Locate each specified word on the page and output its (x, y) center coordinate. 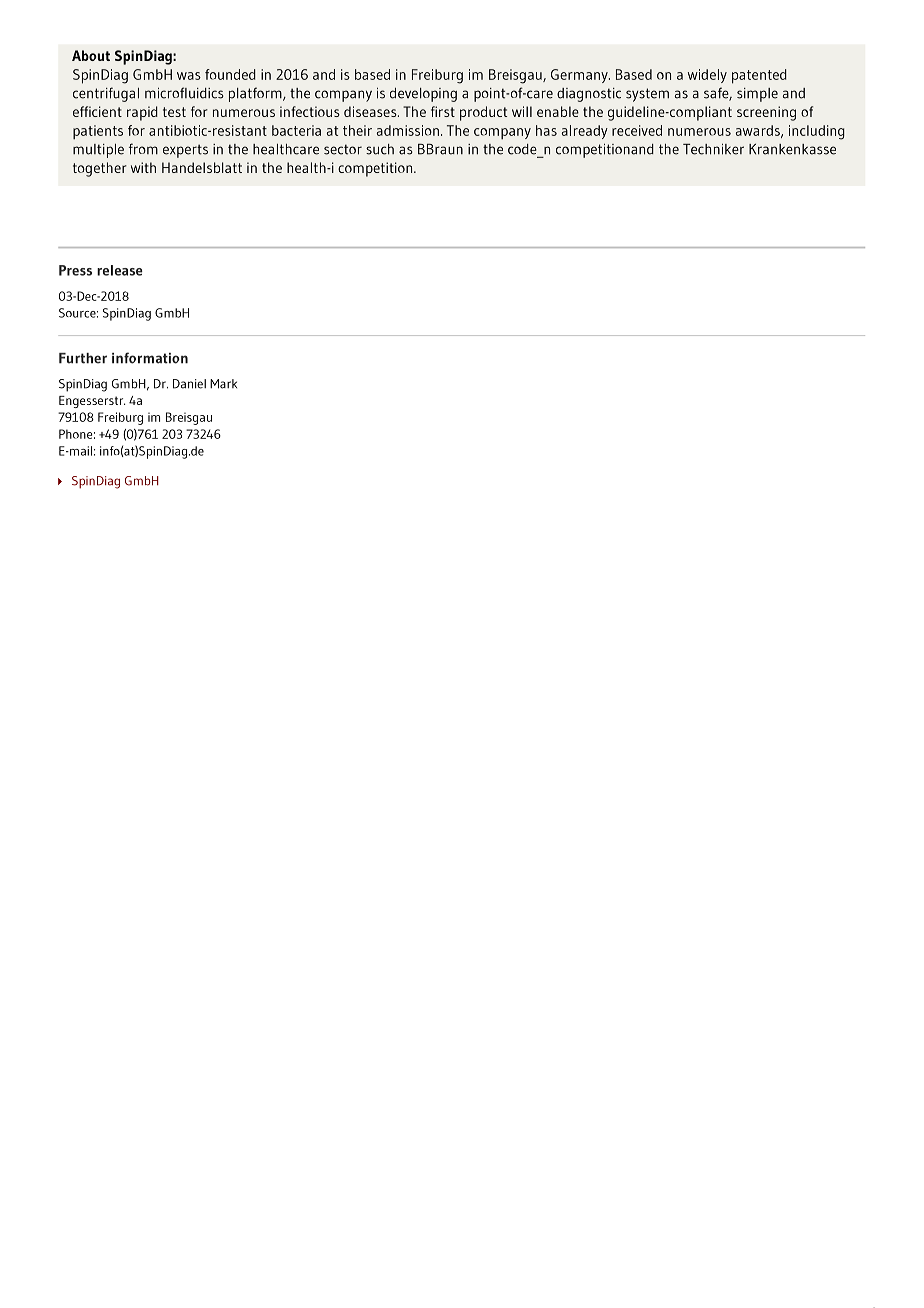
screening (766, 113)
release (120, 270)
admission (408, 130)
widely (707, 76)
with (143, 167)
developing (423, 95)
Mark (223, 384)
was (189, 76)
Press (75, 270)
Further (83, 358)
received (637, 130)
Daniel (189, 384)
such (380, 149)
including (817, 132)
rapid (142, 113)
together (100, 169)
